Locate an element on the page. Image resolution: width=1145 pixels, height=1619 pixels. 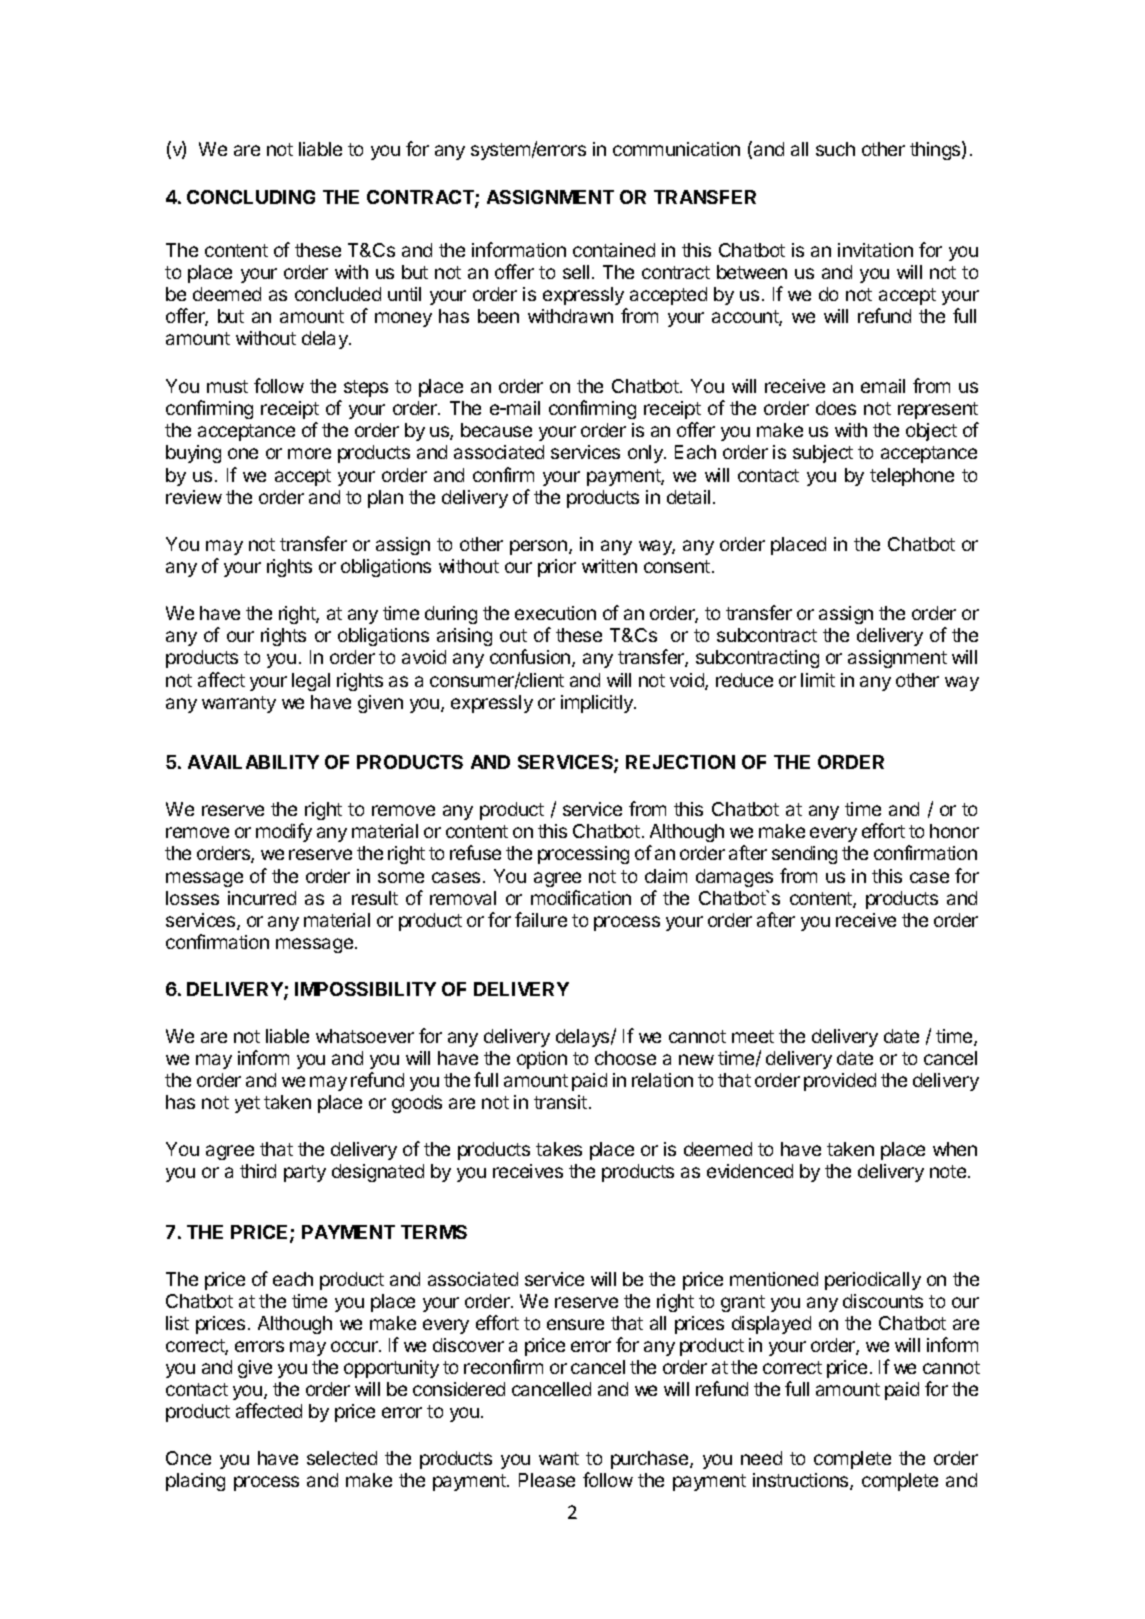
telephone is located at coordinates (912, 477).
